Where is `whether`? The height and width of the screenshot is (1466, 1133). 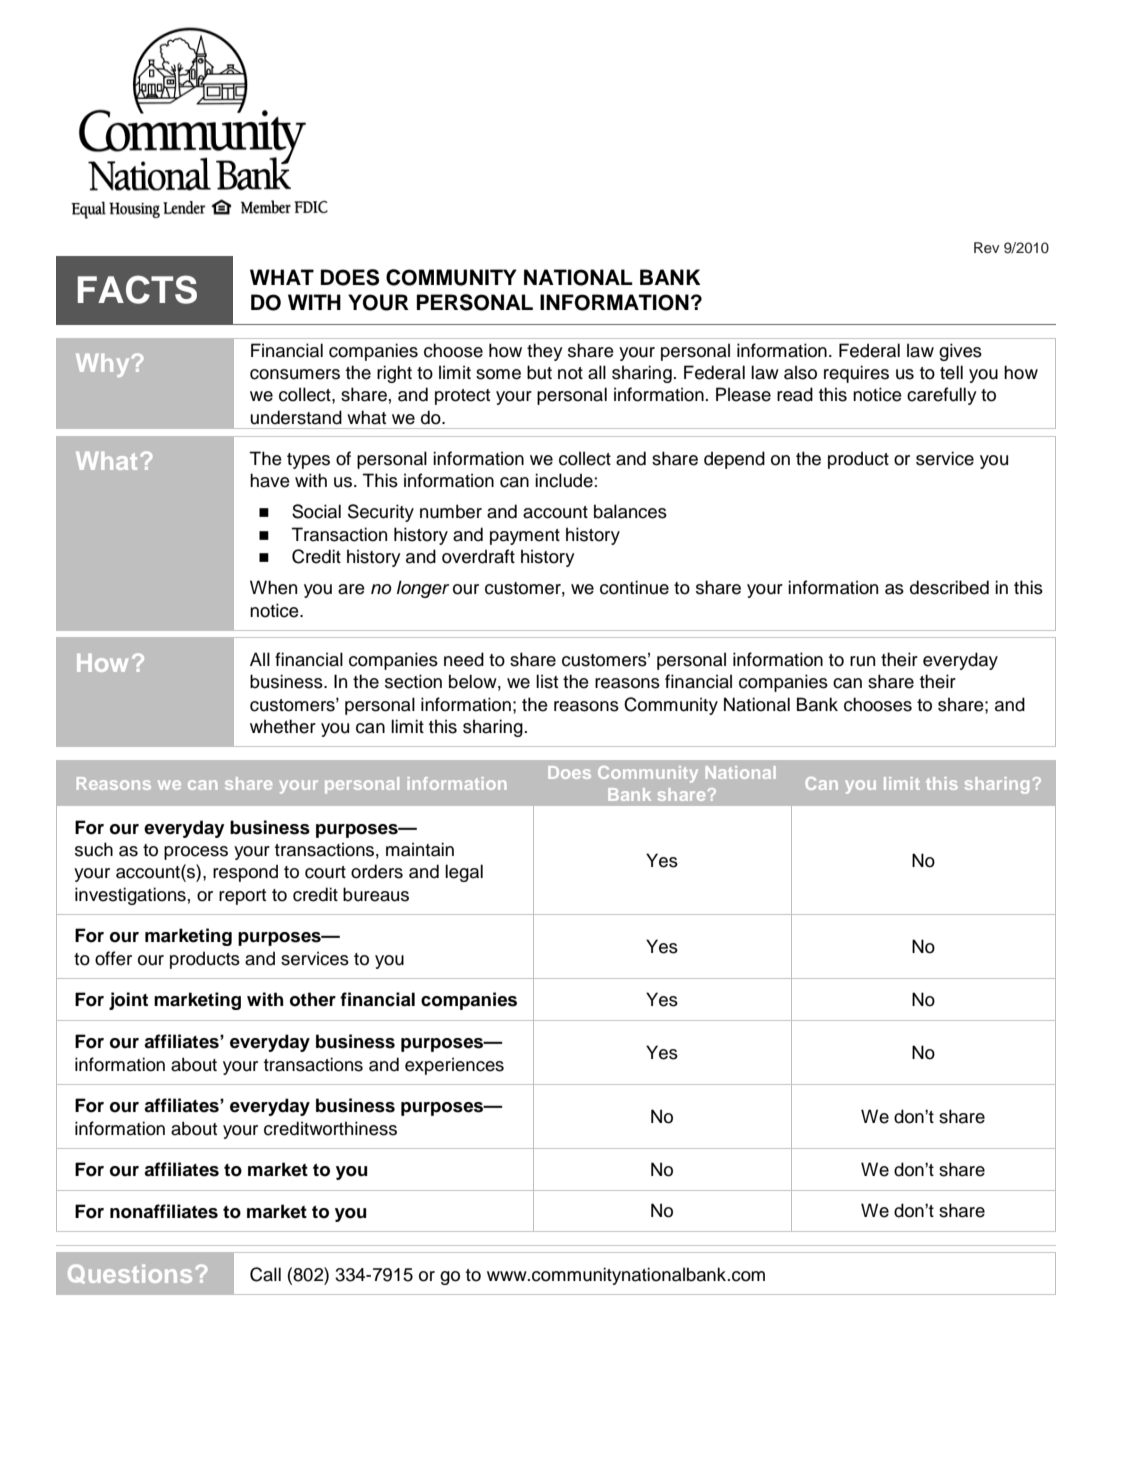
whether is located at coordinates (283, 726).
